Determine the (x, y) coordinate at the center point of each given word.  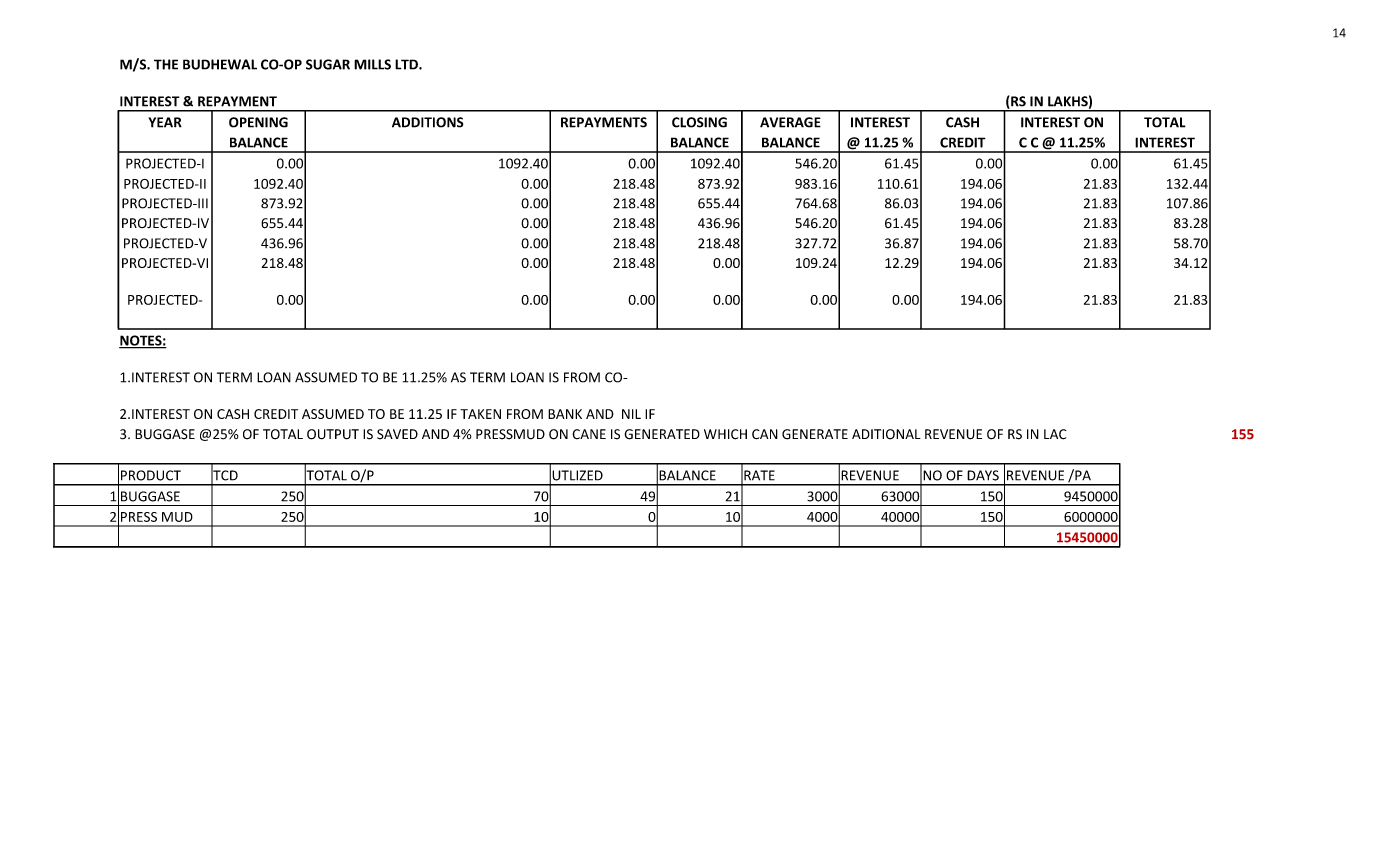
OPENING (258, 122)
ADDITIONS (428, 122)
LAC (1055, 434)
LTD (407, 64)
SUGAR (328, 64)
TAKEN (480, 414)
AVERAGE (790, 122)
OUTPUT (333, 434)
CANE (589, 434)
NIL (631, 414)
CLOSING (699, 122)
